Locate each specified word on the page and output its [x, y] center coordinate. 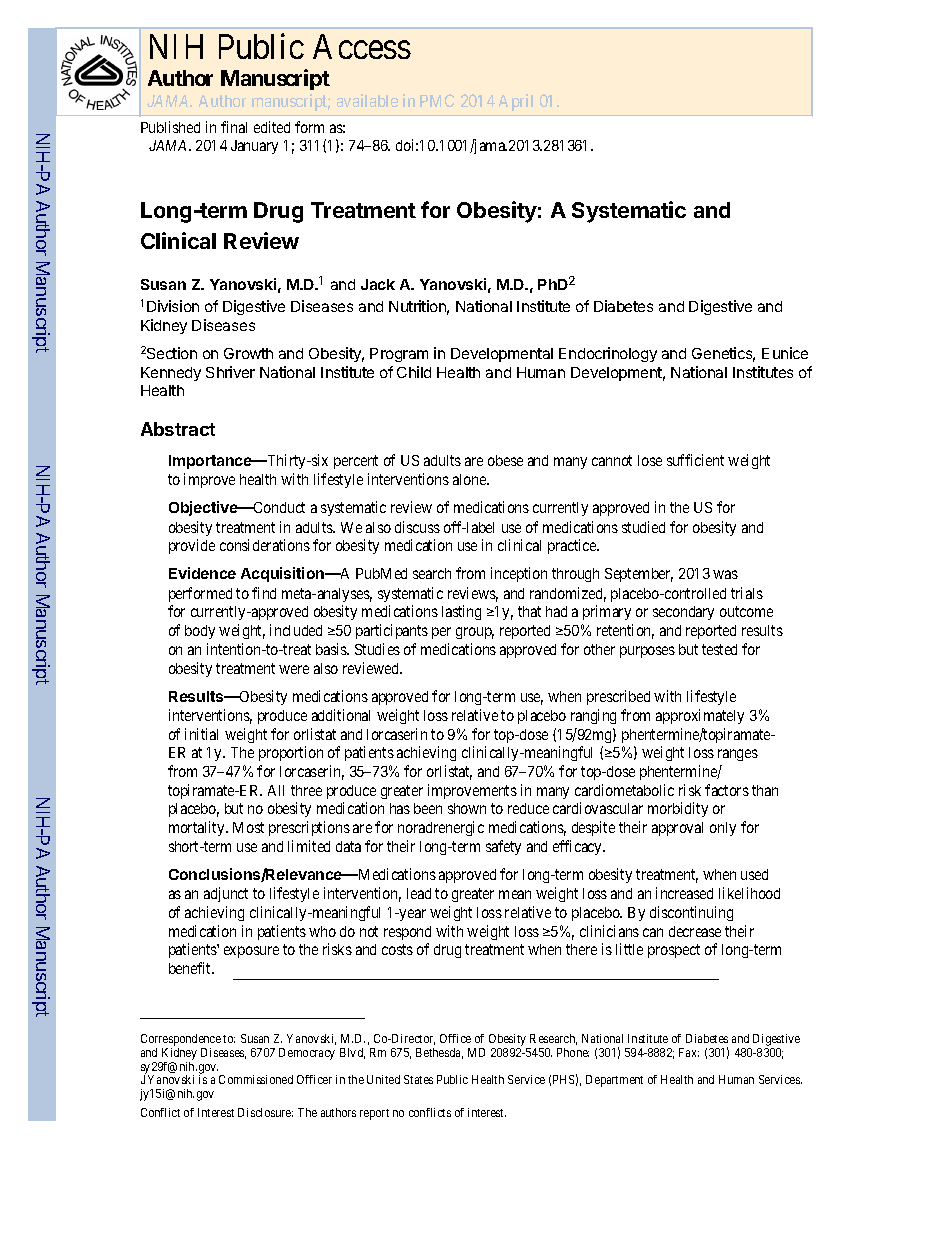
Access [362, 46]
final [234, 127]
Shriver [230, 372]
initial [201, 734]
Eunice [785, 353]
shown [467, 808]
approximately [700, 716]
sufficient [695, 460]
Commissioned [256, 1079]
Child [414, 372]
